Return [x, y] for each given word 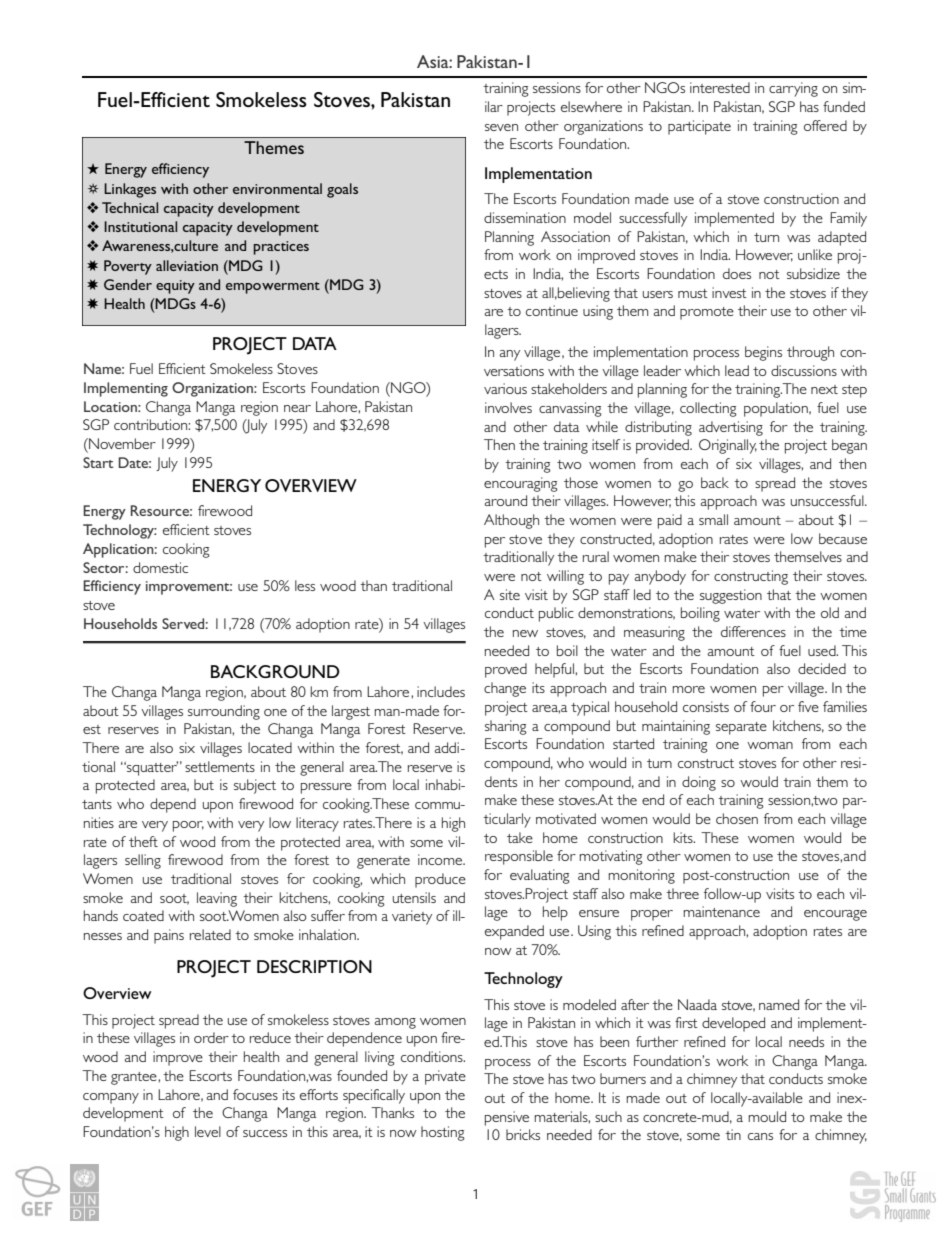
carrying [793, 89]
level [208, 1131]
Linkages [130, 190]
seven [501, 127]
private [445, 1077]
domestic [160, 567]
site [510, 594]
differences [753, 631]
